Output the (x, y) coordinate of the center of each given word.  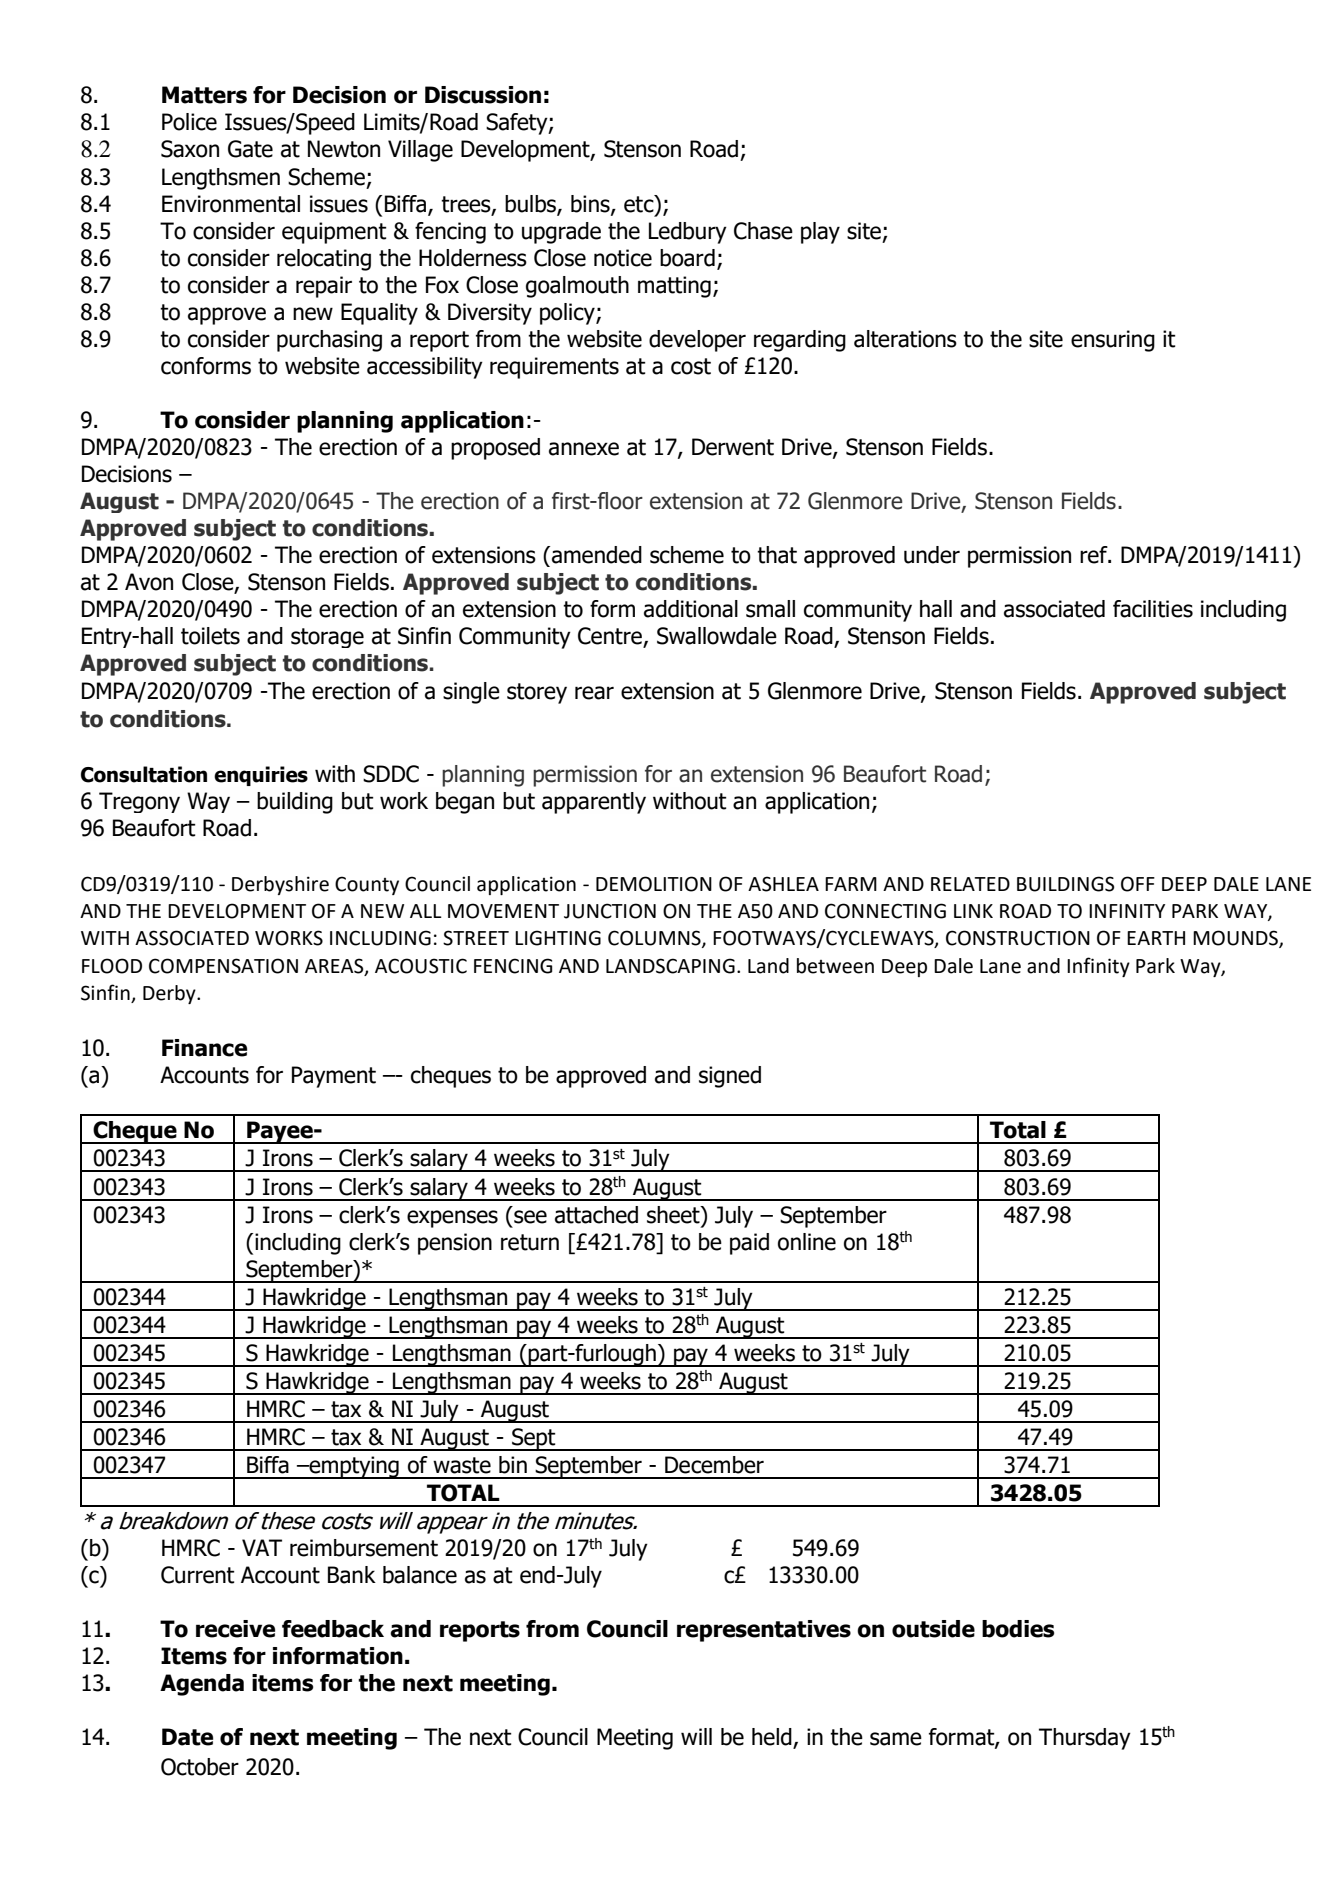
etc (640, 205)
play (820, 233)
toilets (210, 636)
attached (596, 1215)
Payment (334, 1077)
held (773, 1738)
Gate (250, 149)
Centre (610, 636)
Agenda (202, 1685)
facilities (1153, 609)
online (807, 1242)
